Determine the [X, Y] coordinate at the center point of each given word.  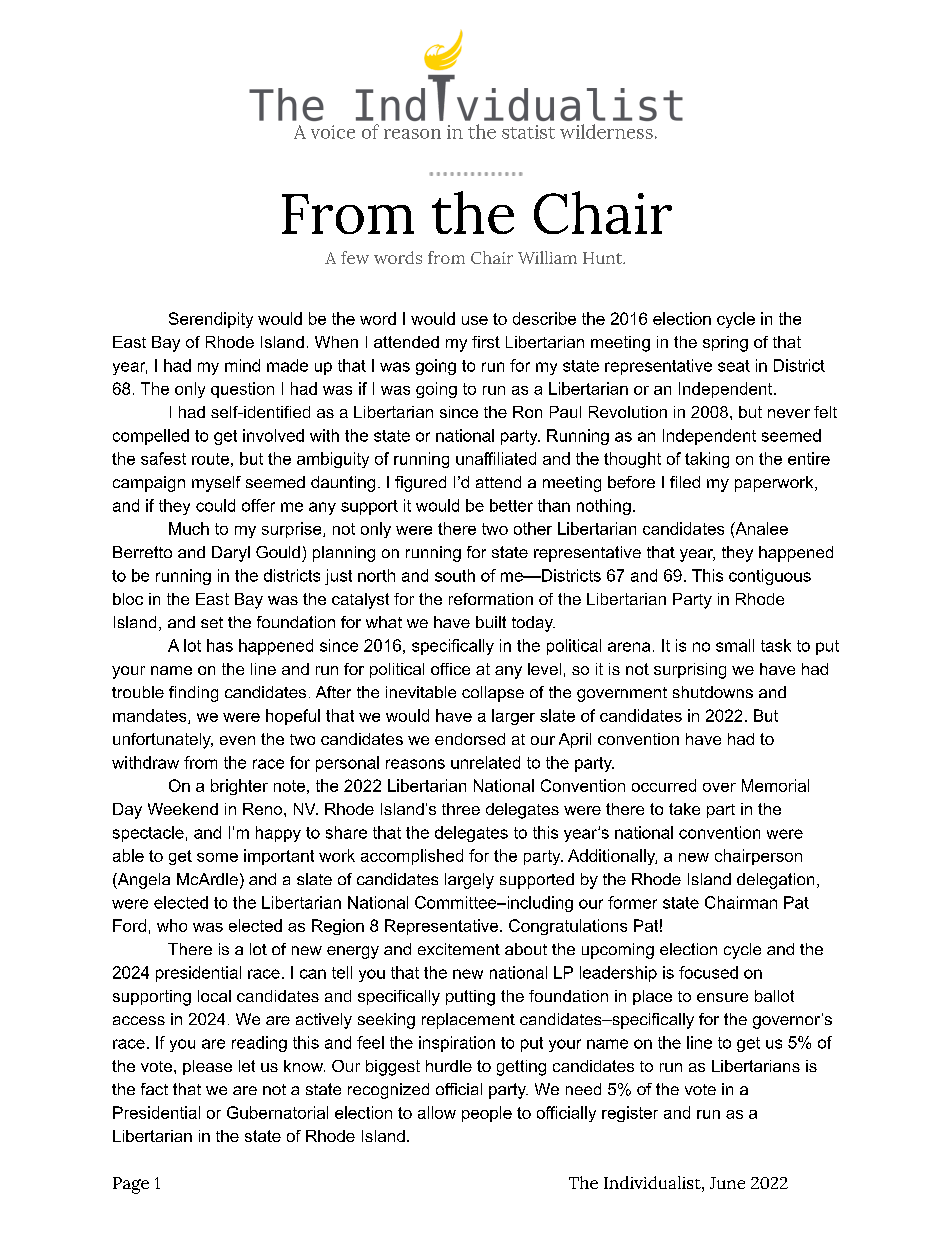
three [461, 809]
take [684, 809]
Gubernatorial [277, 1112]
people [487, 1114]
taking [707, 460]
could [215, 505]
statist [528, 132]
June [727, 1183]
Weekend [183, 809]
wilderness [606, 131]
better [511, 505]
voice [333, 132]
